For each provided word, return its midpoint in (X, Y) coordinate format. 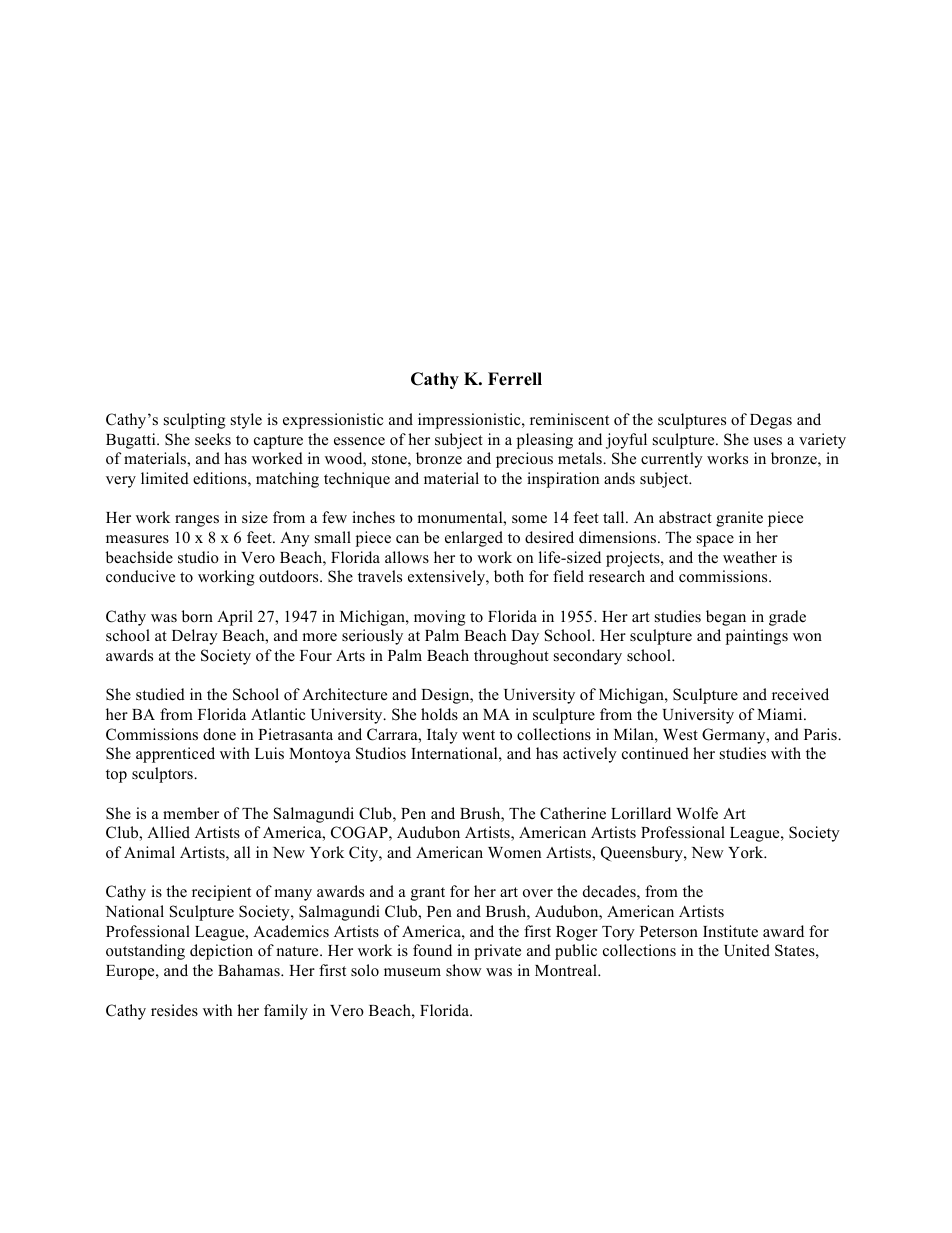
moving (440, 618)
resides (174, 1010)
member (191, 813)
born (197, 616)
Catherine (573, 813)
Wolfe (697, 813)
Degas (771, 421)
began (726, 618)
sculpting (195, 421)
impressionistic (470, 421)
